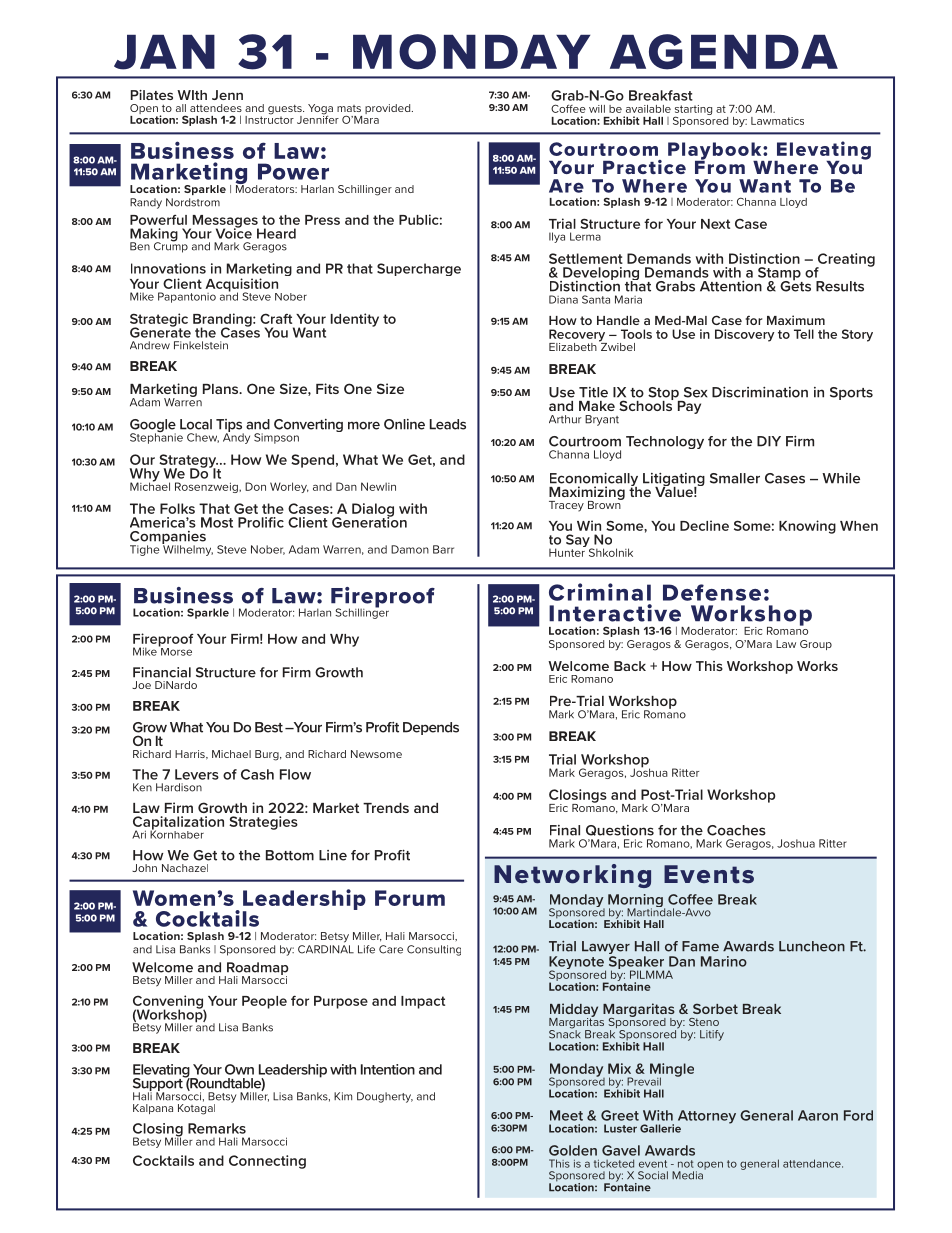  What do you see at coordinates (736, 830) in the document?
I see `Coaches` at bounding box center [736, 830].
